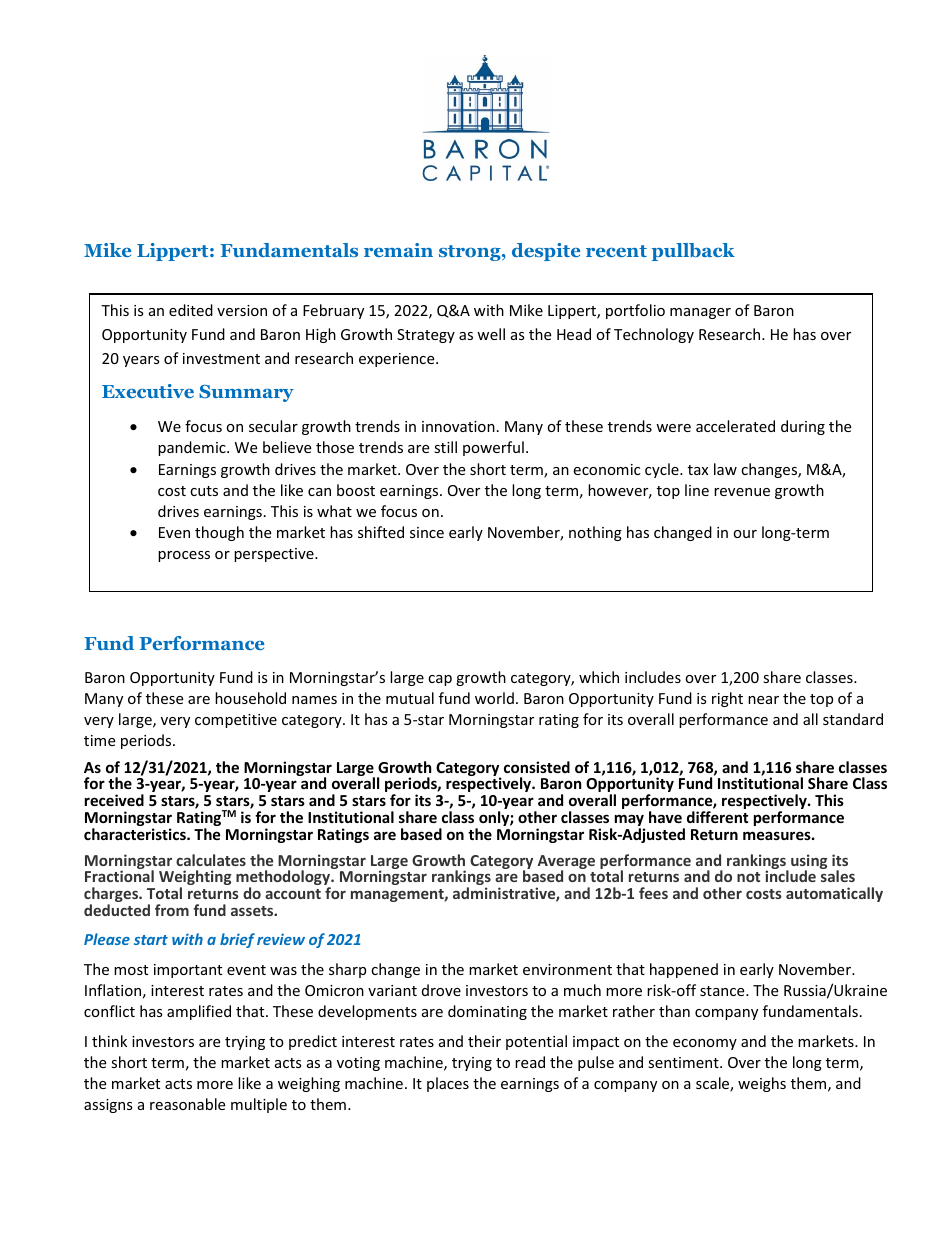 The image size is (952, 1233). What do you see at coordinates (494, 698) in the page?
I see `world` at bounding box center [494, 698].
